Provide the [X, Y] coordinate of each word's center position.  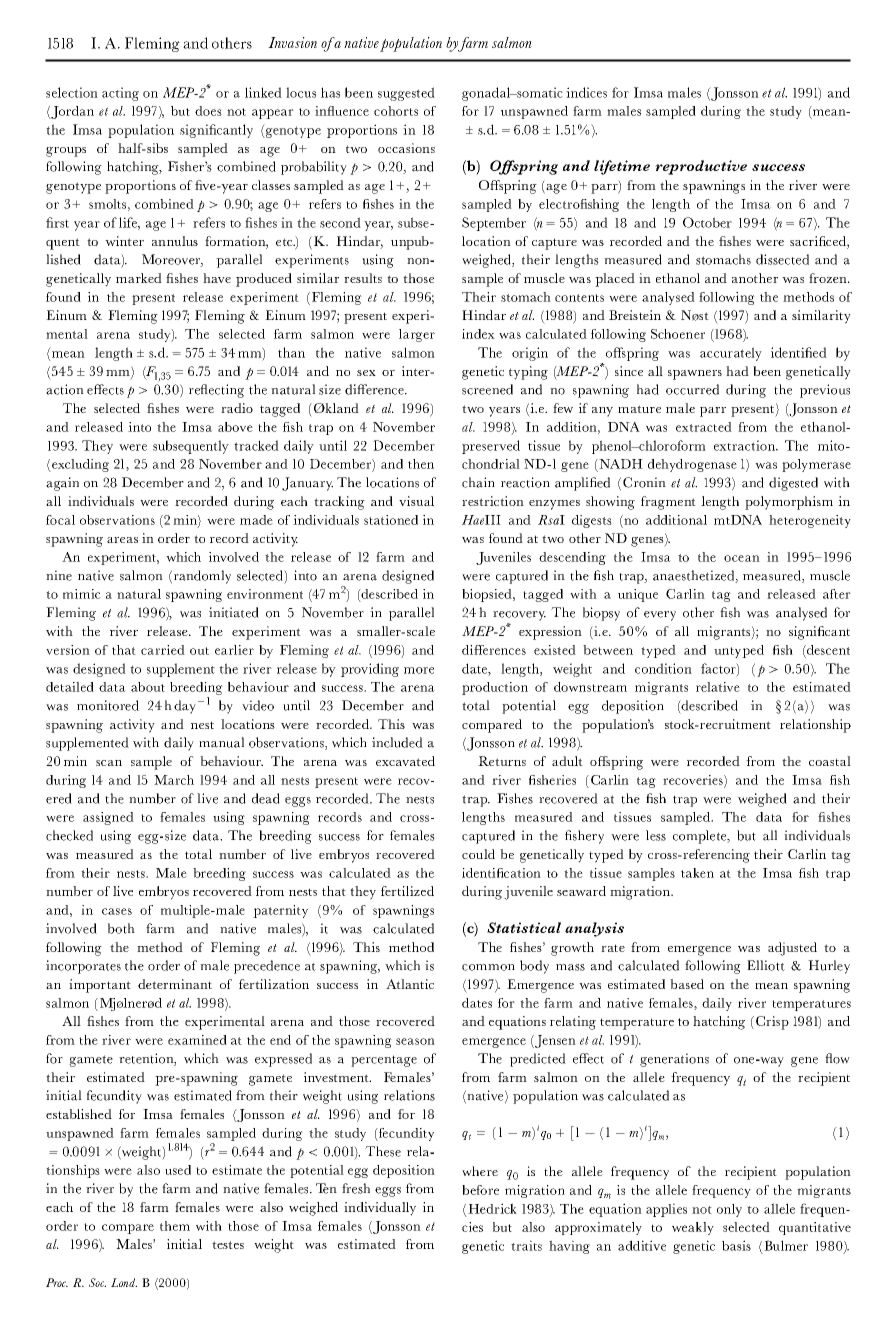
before [480, 1190]
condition [663, 668]
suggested [406, 94]
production [495, 688]
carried [163, 650]
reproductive [701, 167]
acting [120, 94]
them [175, 1226]
